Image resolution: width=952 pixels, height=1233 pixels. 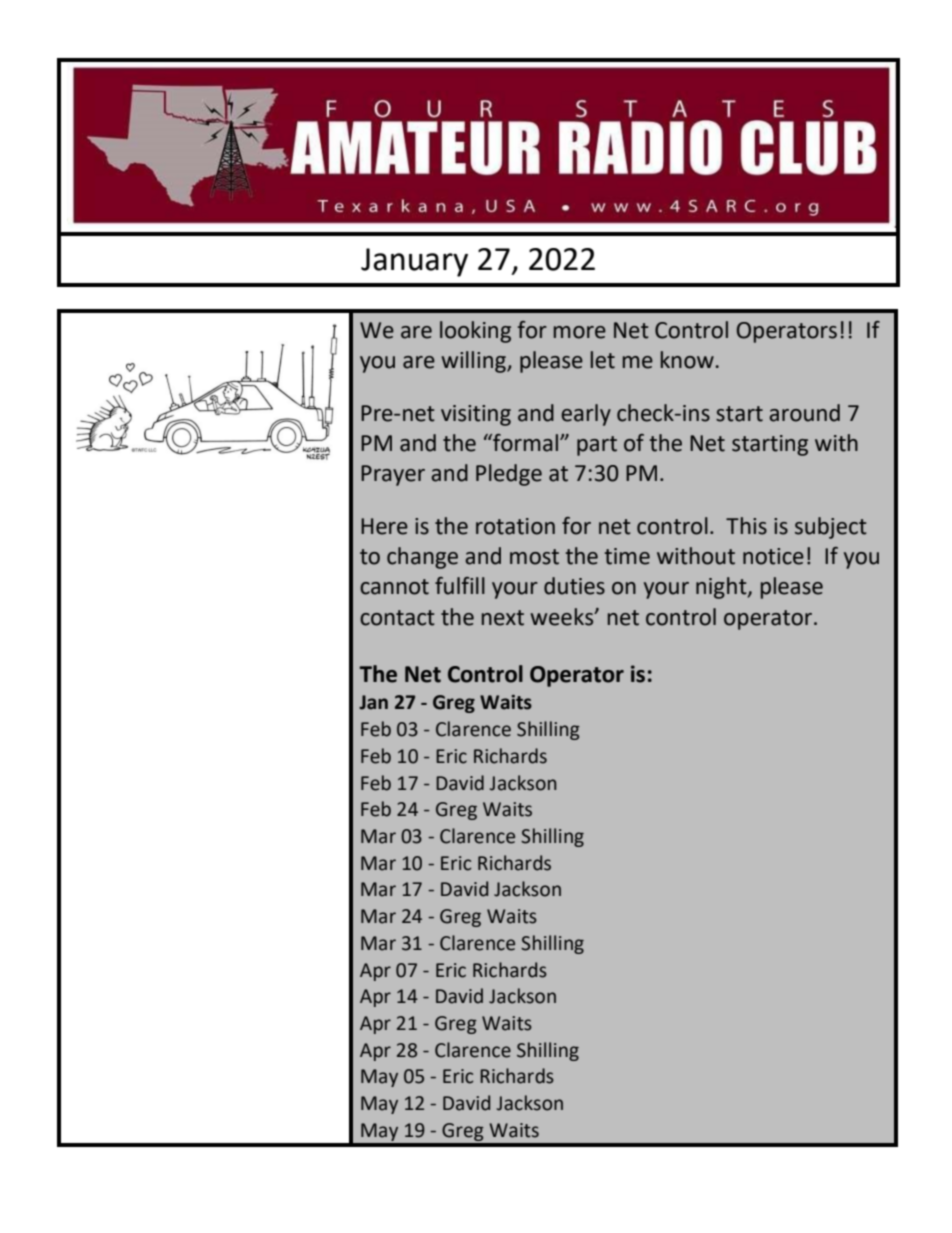 What do you see at coordinates (804, 413) in the page?
I see `around` at bounding box center [804, 413].
